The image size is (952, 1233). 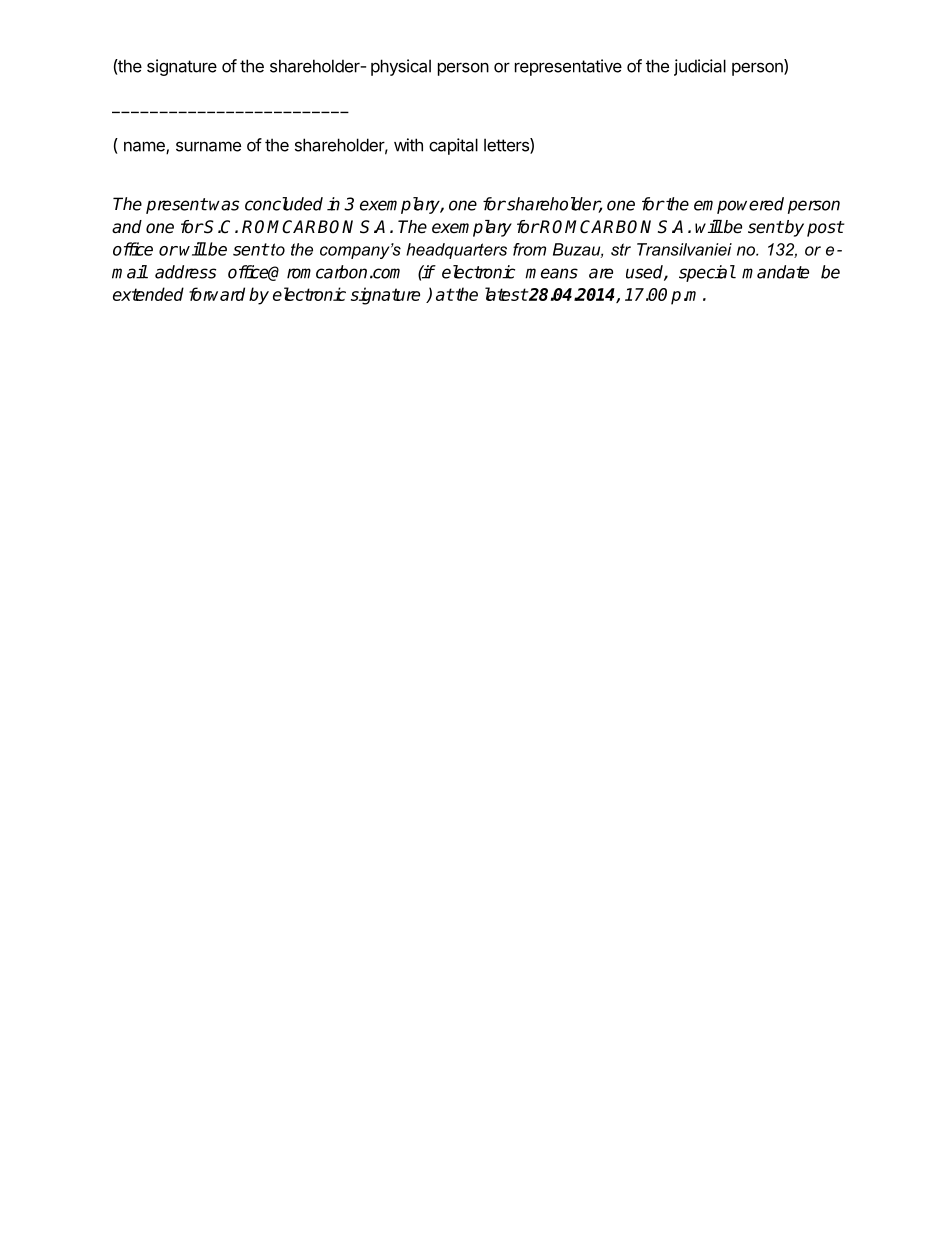 I want to click on str, so click(x=621, y=249).
